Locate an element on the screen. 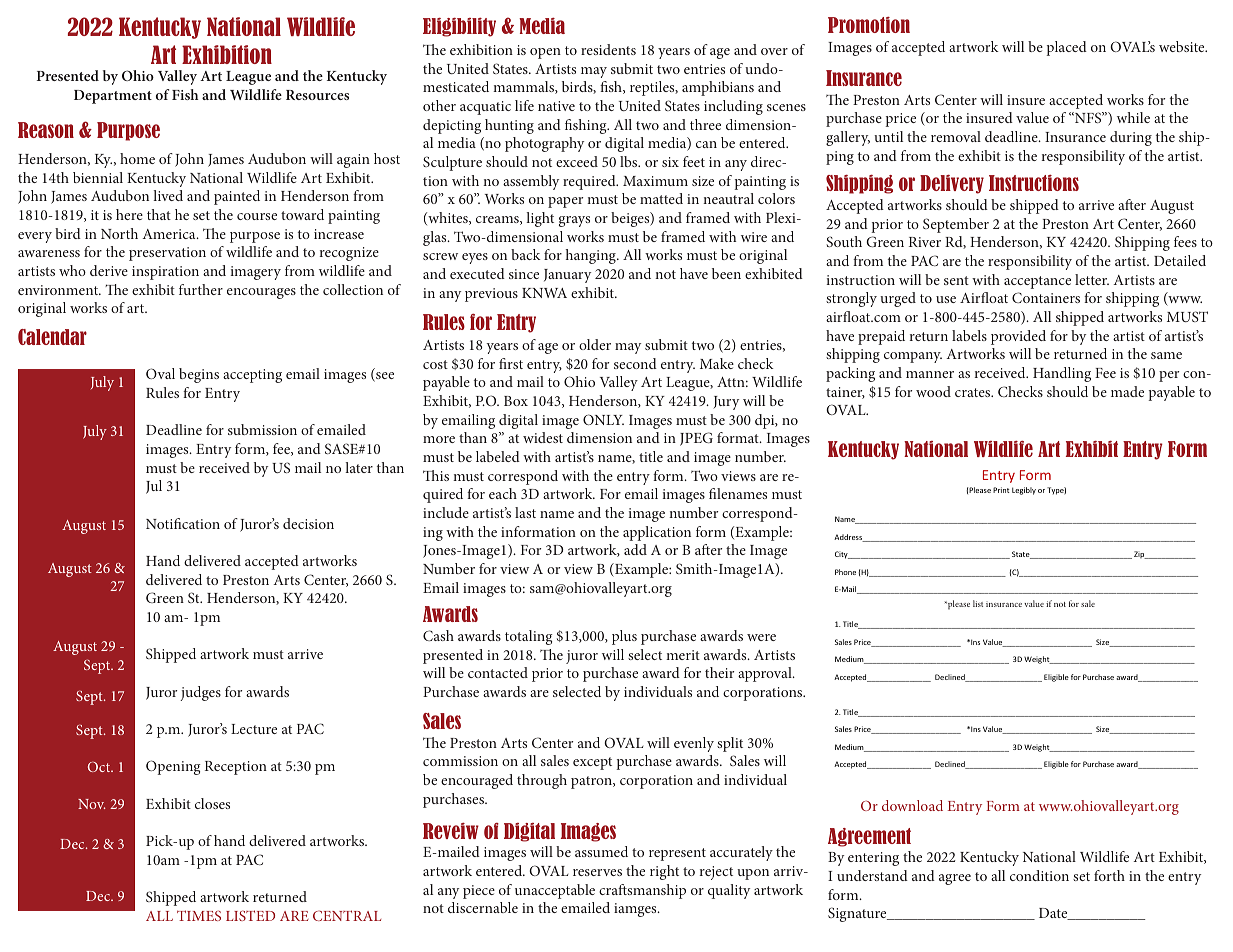 The height and width of the screenshot is (952, 1233). Phone is located at coordinates (845, 572).
